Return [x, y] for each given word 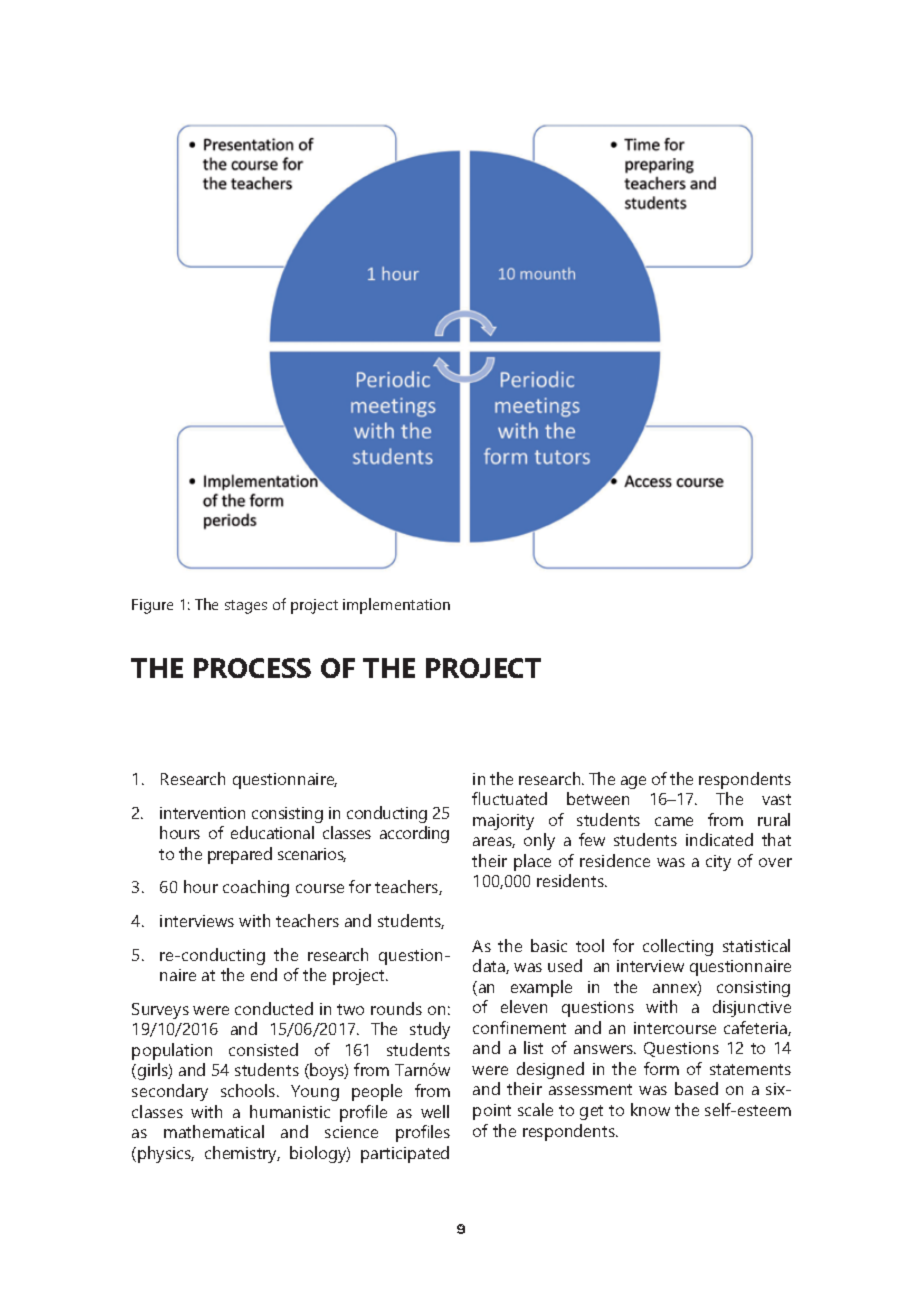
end [264, 974]
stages [246, 607]
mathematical [214, 1131]
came [674, 821]
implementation [396, 606]
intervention [202, 813]
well [435, 1111]
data [490, 966]
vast [776, 799]
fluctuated [509, 798]
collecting [678, 947]
